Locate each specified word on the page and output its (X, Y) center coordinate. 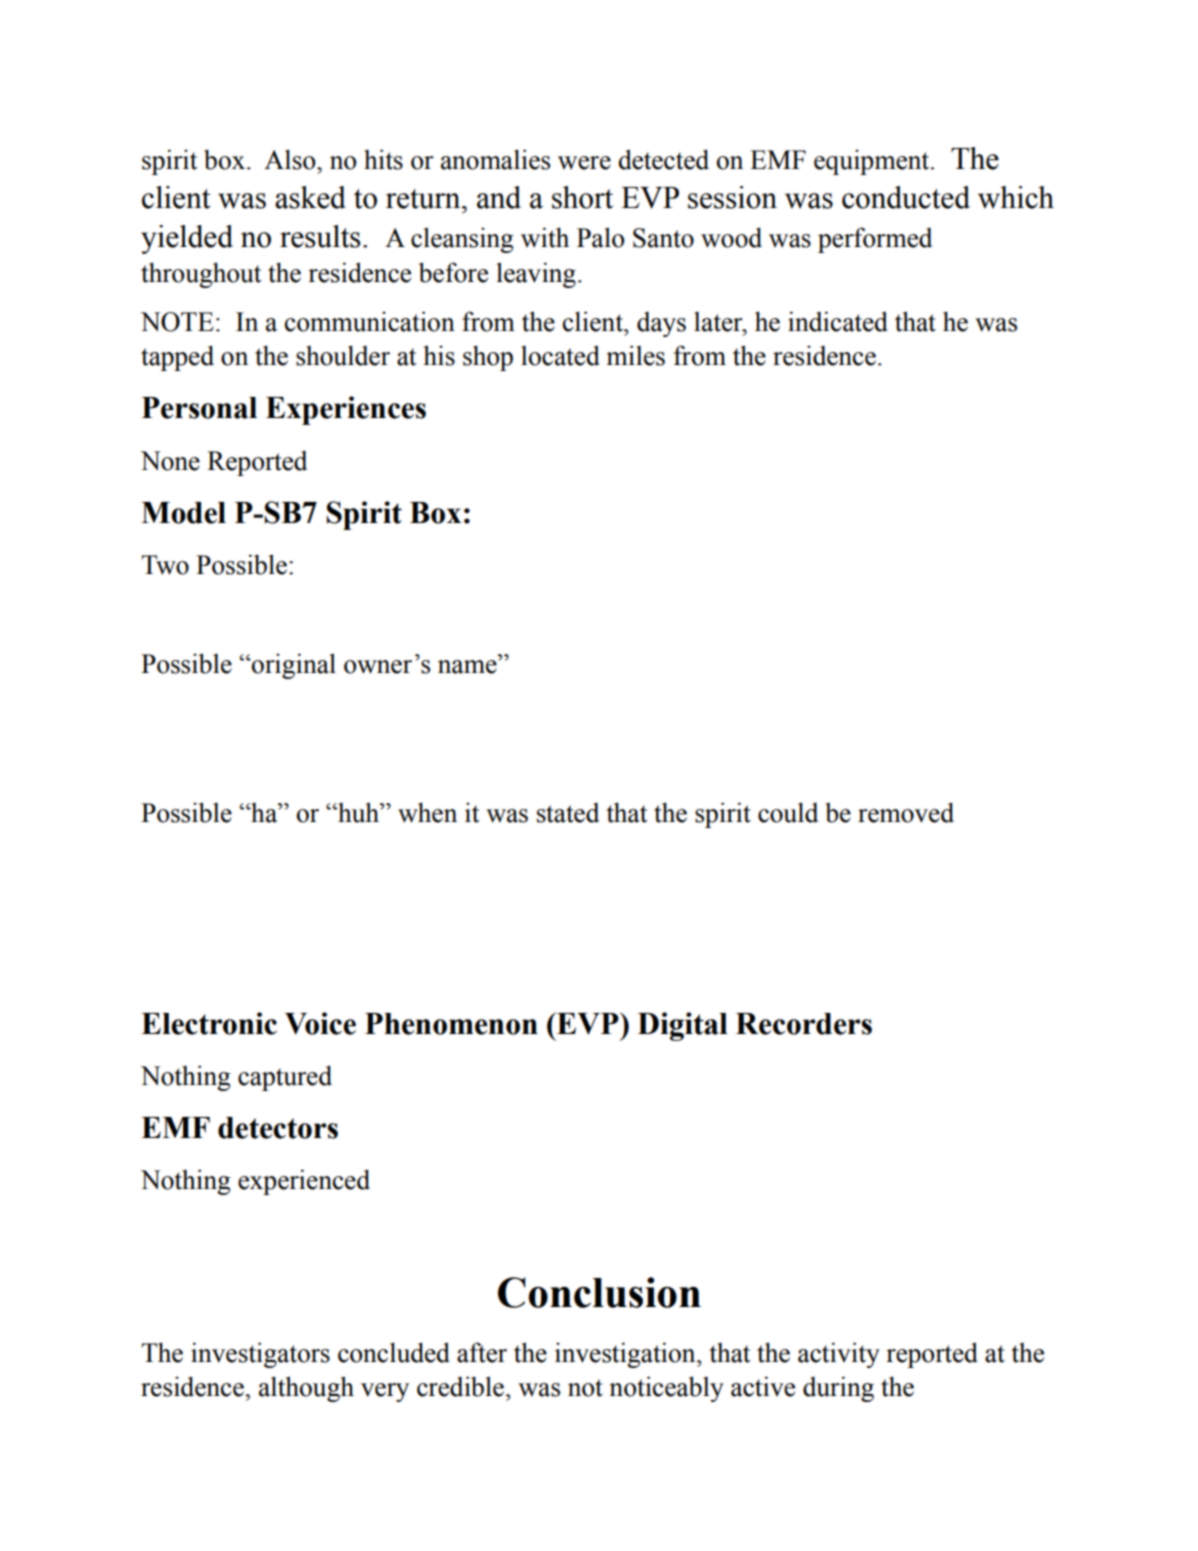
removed (906, 812)
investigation (626, 1355)
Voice (320, 1023)
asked (310, 197)
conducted (906, 197)
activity (839, 1355)
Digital (683, 1026)
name (468, 667)
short (582, 197)
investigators (260, 1355)
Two (165, 565)
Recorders (804, 1024)
